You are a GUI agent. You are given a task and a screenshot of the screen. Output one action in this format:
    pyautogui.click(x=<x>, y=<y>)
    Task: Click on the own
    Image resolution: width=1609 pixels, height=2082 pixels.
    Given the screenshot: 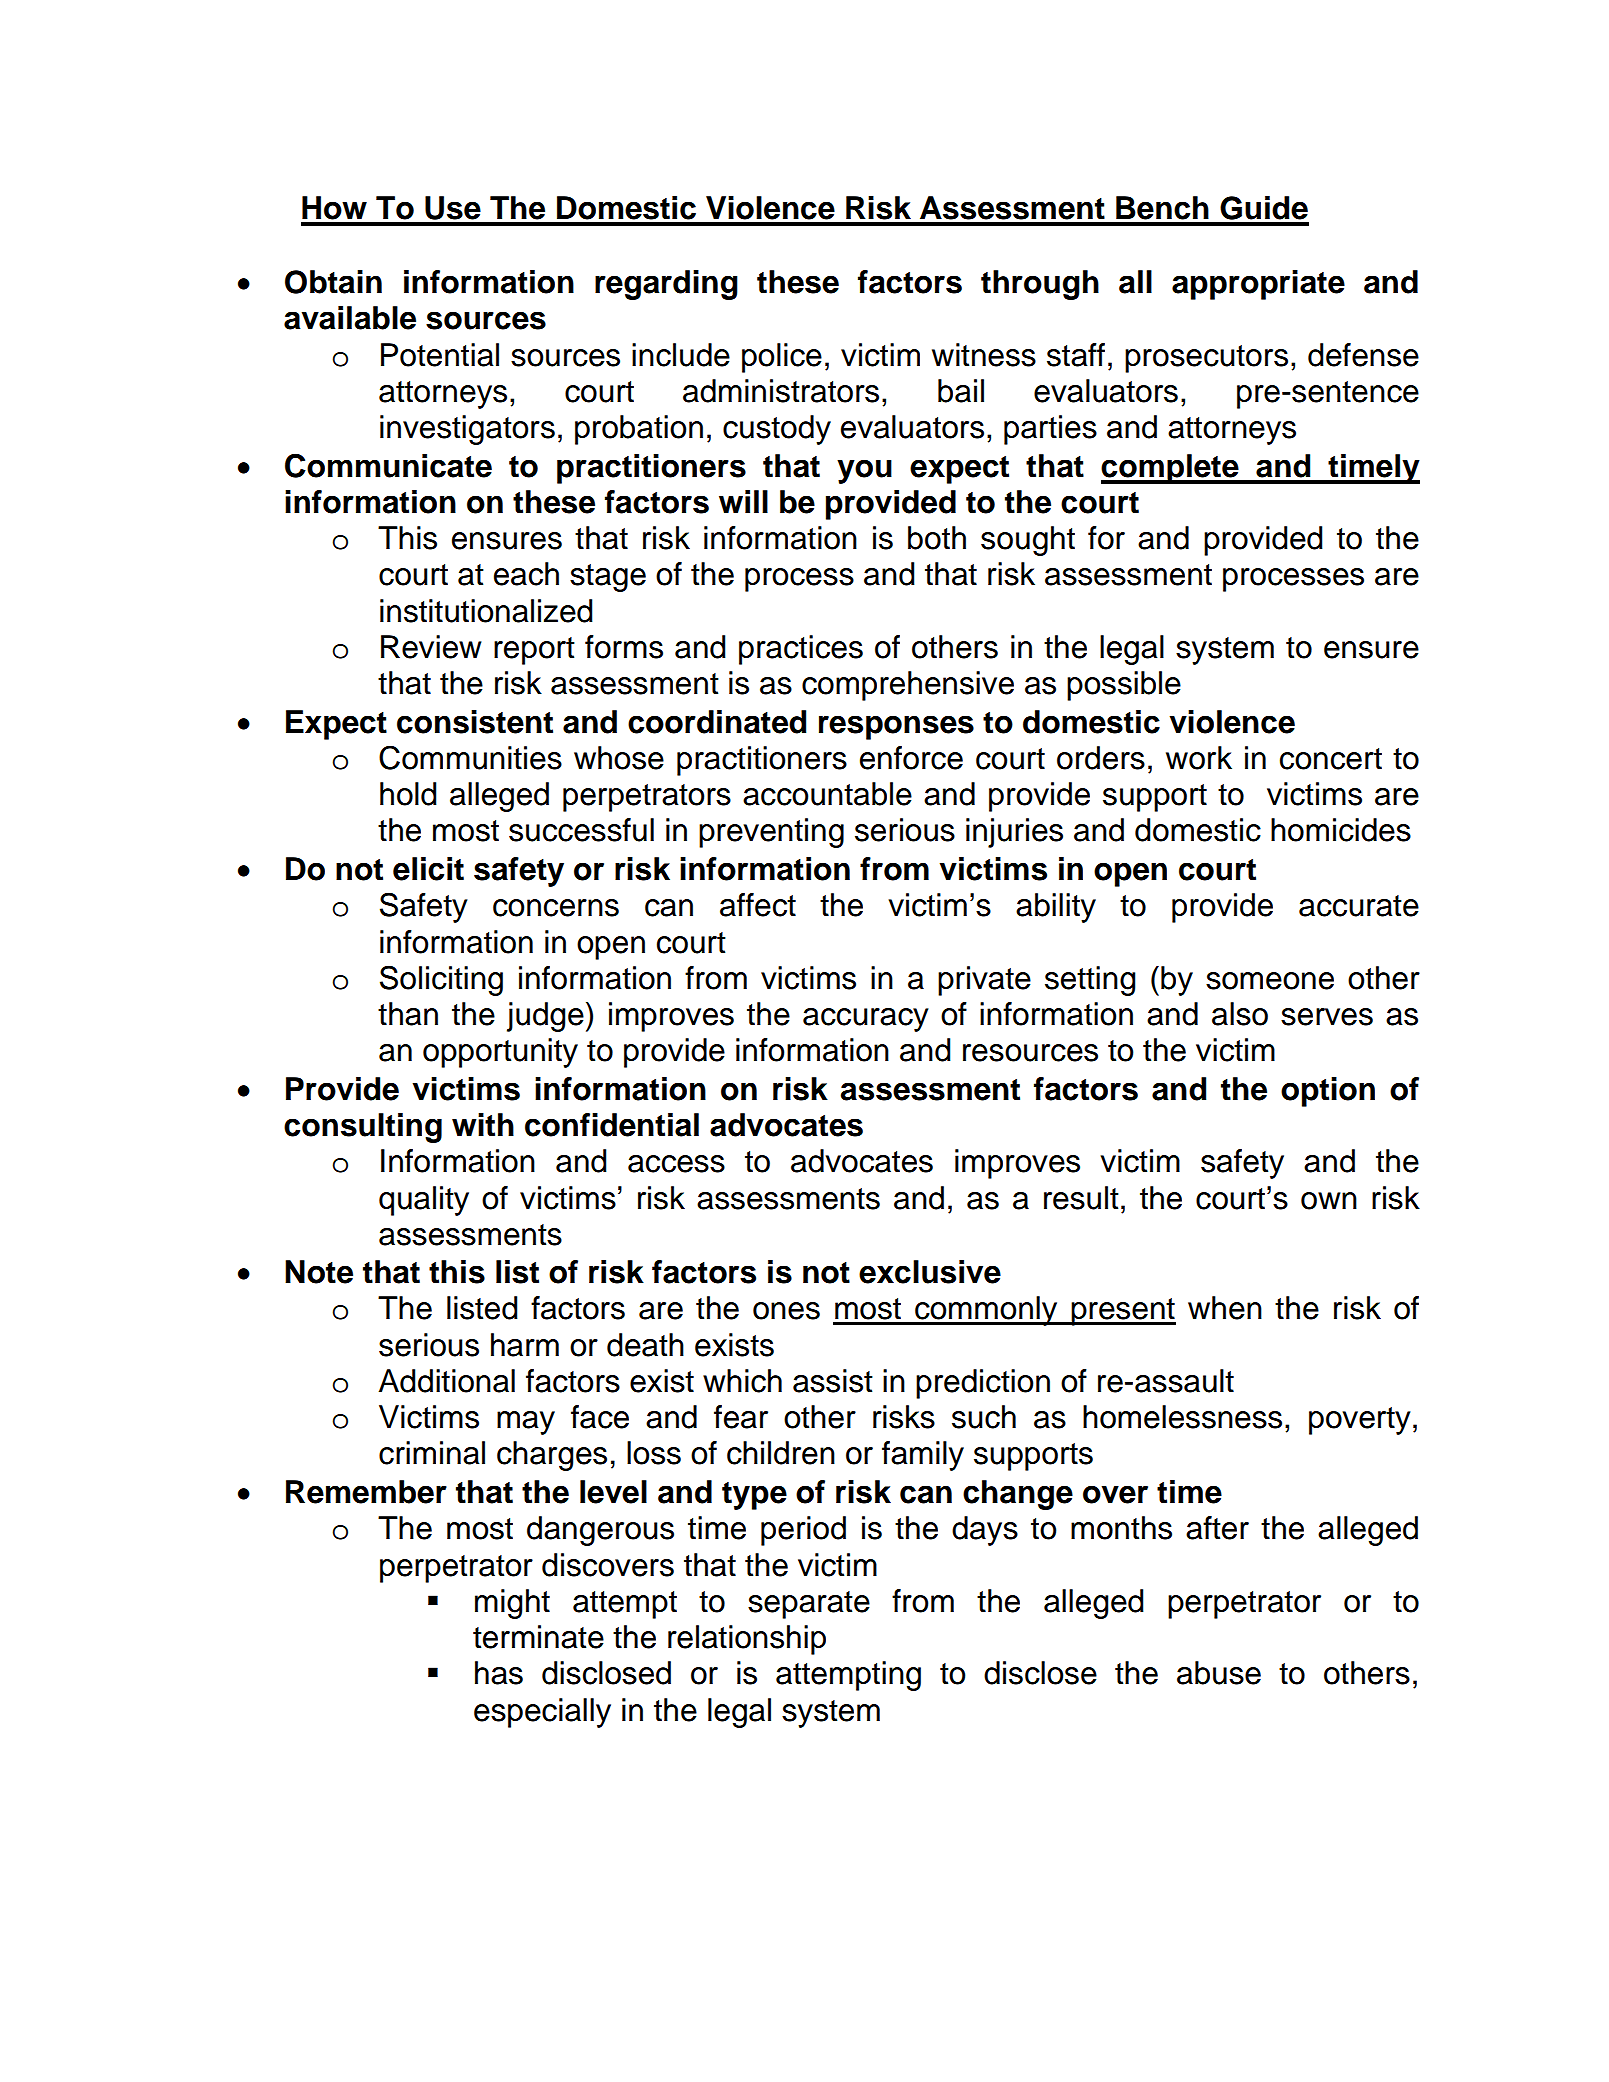 What is the action you would take?
    pyautogui.click(x=1329, y=1201)
